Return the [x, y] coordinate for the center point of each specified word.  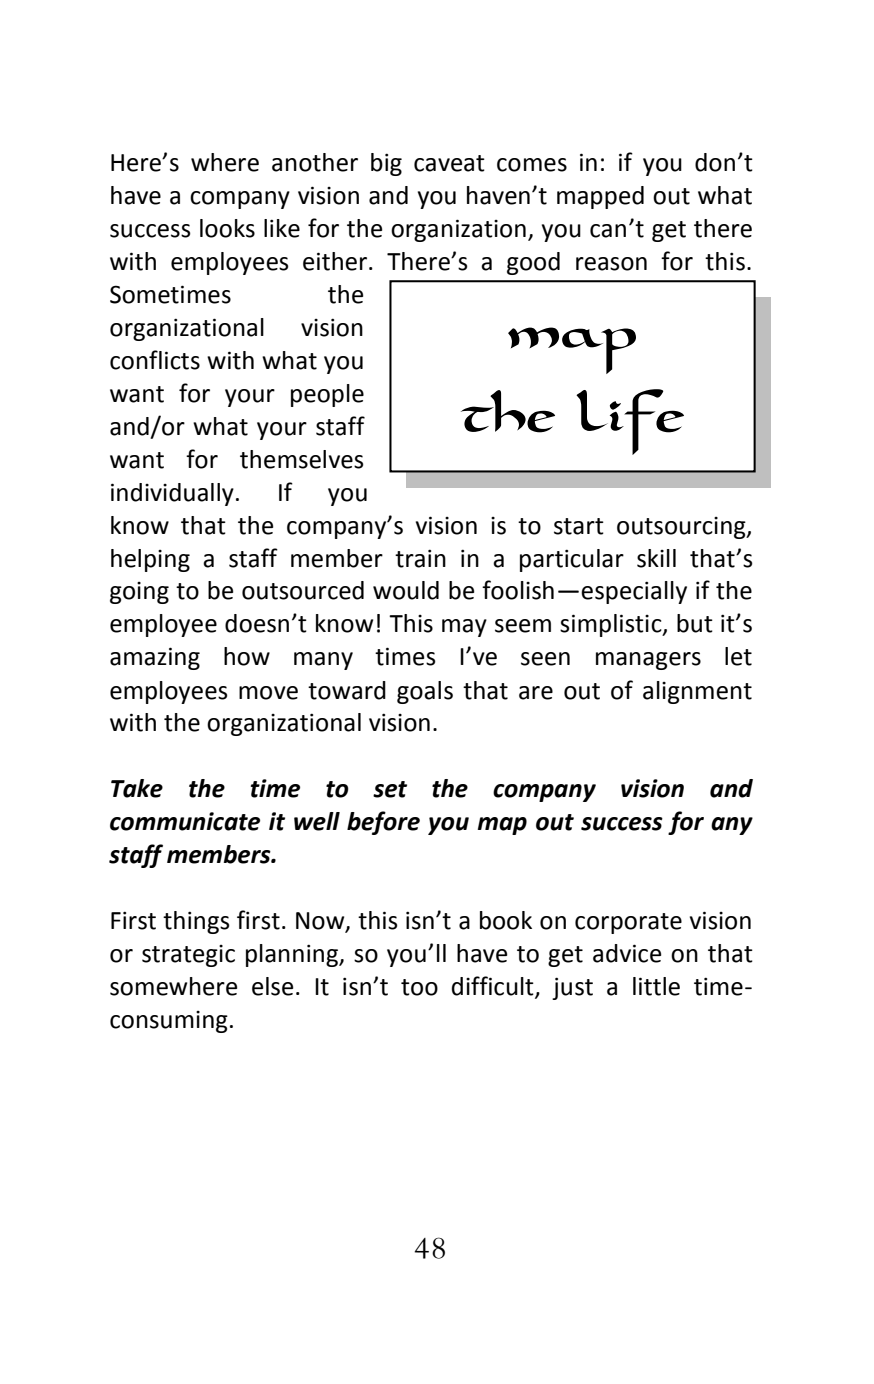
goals [425, 692]
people [327, 395]
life [630, 422]
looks [227, 228]
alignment [697, 692]
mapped [600, 197]
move [268, 693]
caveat [449, 163]
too [419, 987]
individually [172, 494]
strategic [188, 956]
